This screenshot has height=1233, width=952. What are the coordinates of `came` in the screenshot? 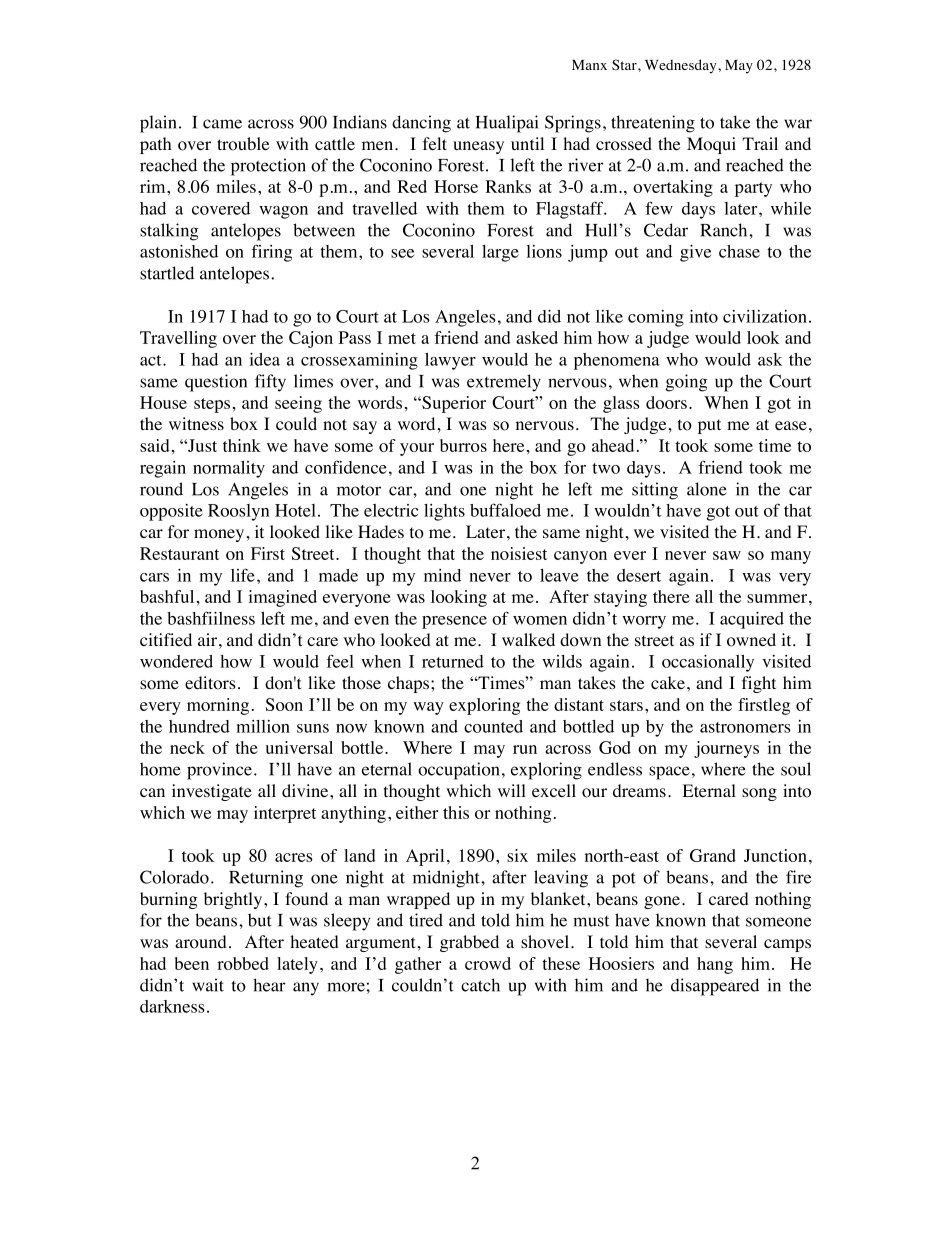 It's located at (222, 124).
